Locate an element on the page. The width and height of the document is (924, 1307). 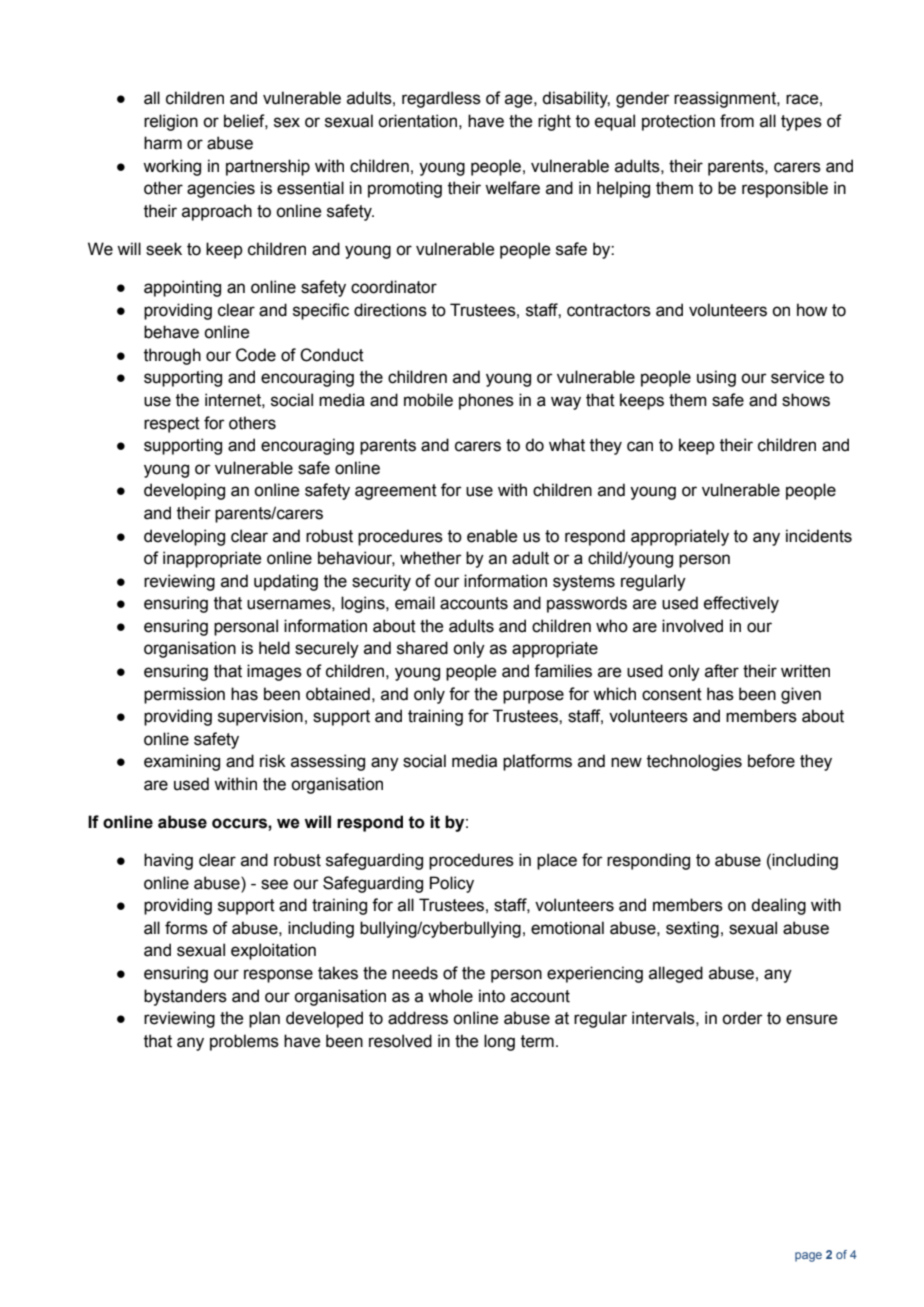
Code is located at coordinates (256, 355).
